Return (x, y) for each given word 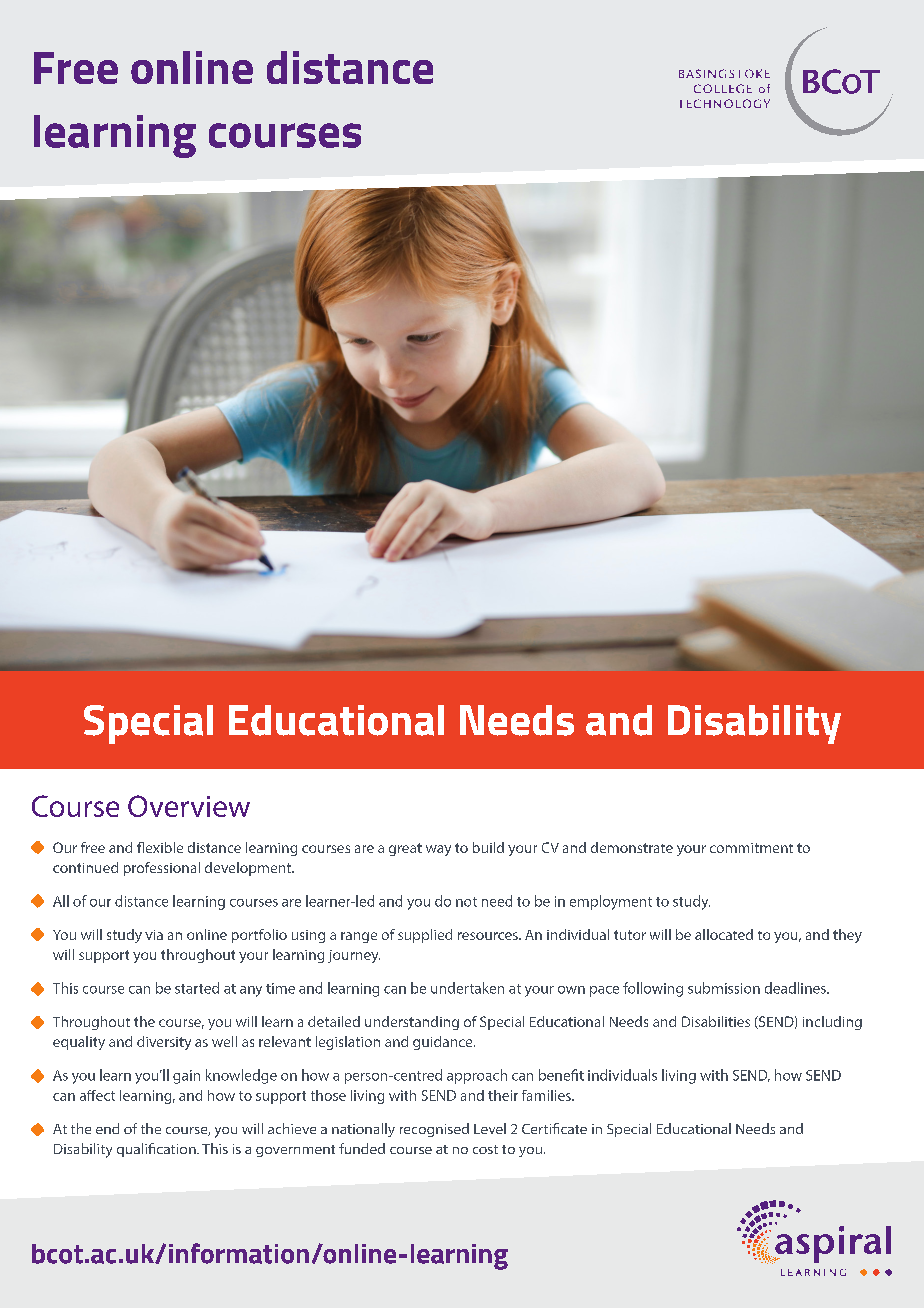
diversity (164, 1043)
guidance (444, 1043)
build (488, 847)
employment (611, 902)
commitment (751, 848)
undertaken (467, 988)
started (197, 988)
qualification (157, 1150)
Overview (189, 806)
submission (724, 988)
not (466, 902)
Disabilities (716, 1021)
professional (162, 869)
